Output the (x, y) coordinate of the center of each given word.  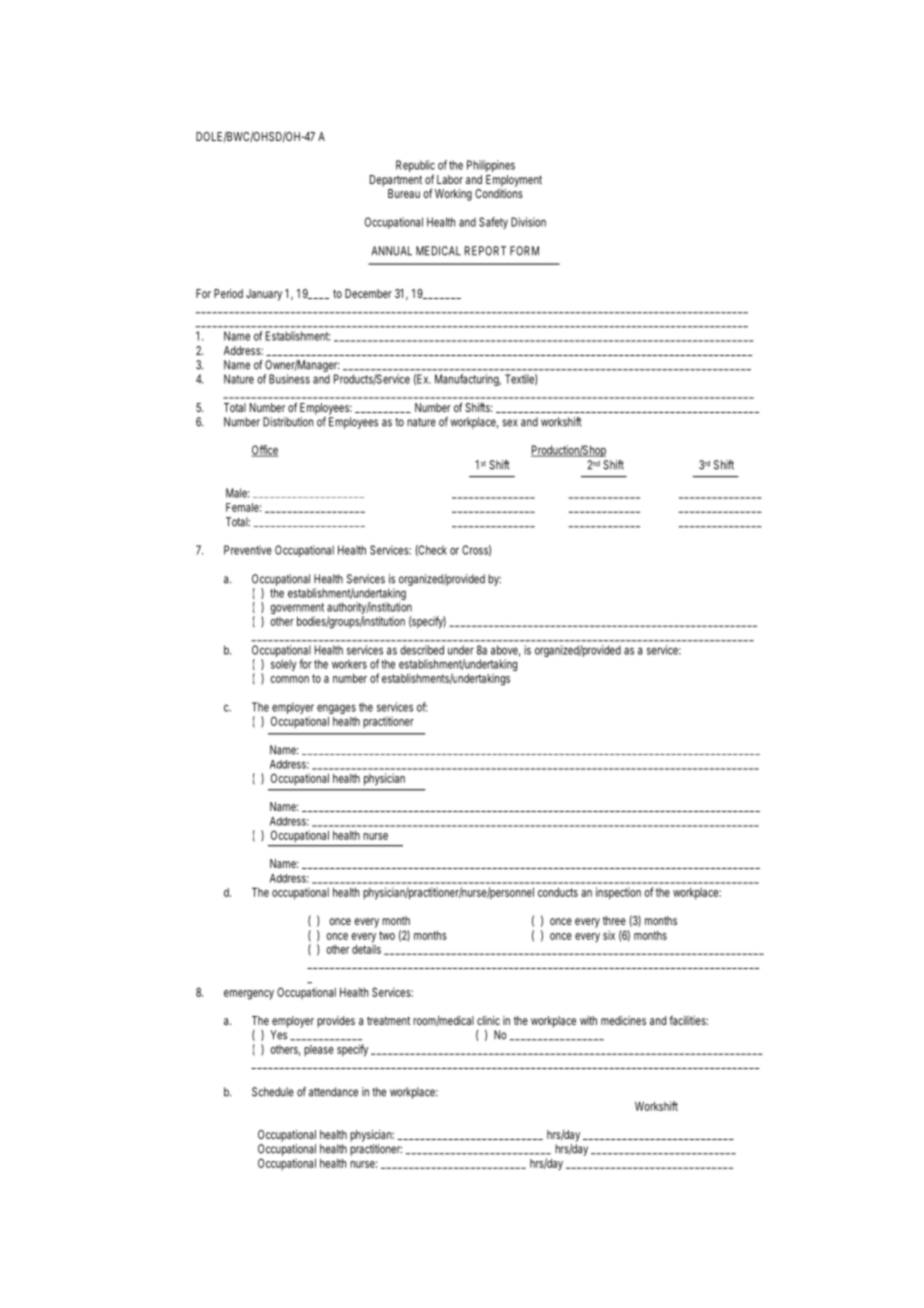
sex (510, 423)
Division (528, 222)
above (505, 651)
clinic (488, 1020)
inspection (618, 893)
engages (336, 709)
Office (264, 451)
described (422, 650)
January (264, 295)
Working (453, 195)
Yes (278, 1035)
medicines (623, 1020)
